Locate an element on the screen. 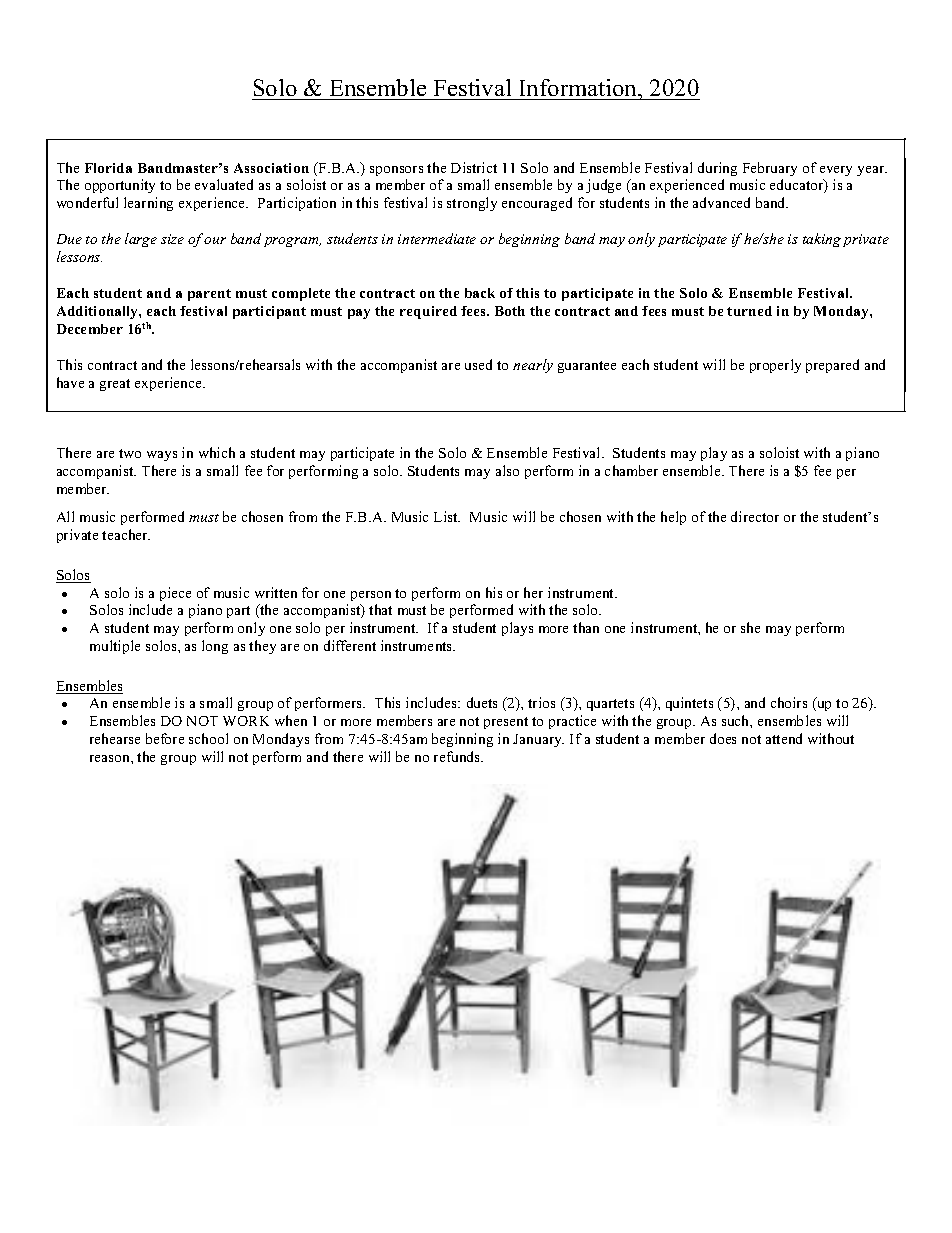 The height and width of the screenshot is (1233, 952). also is located at coordinates (507, 470).
